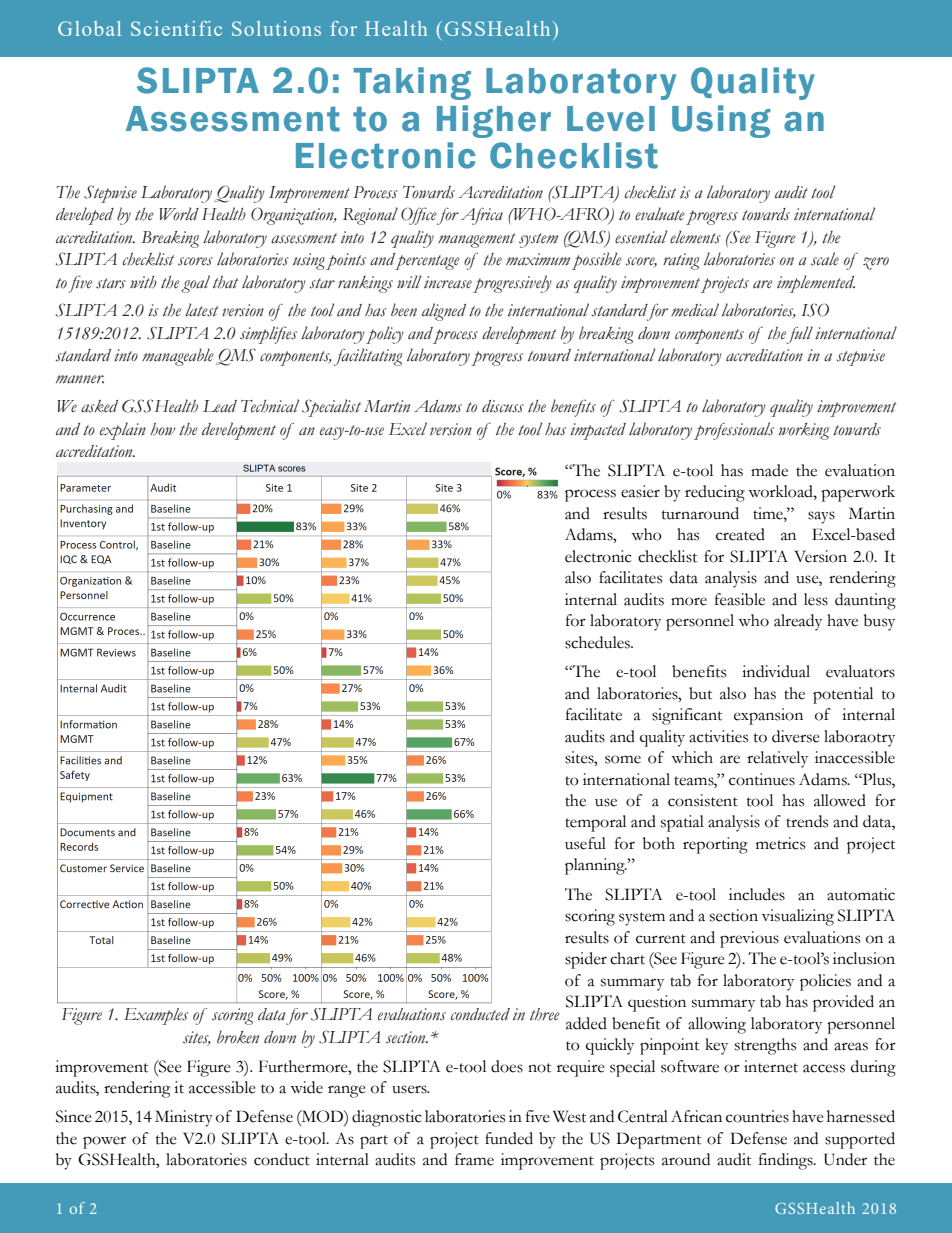 The height and width of the document is (1233, 952). What do you see at coordinates (176, 28) in the document?
I see `Scientific` at bounding box center [176, 28].
